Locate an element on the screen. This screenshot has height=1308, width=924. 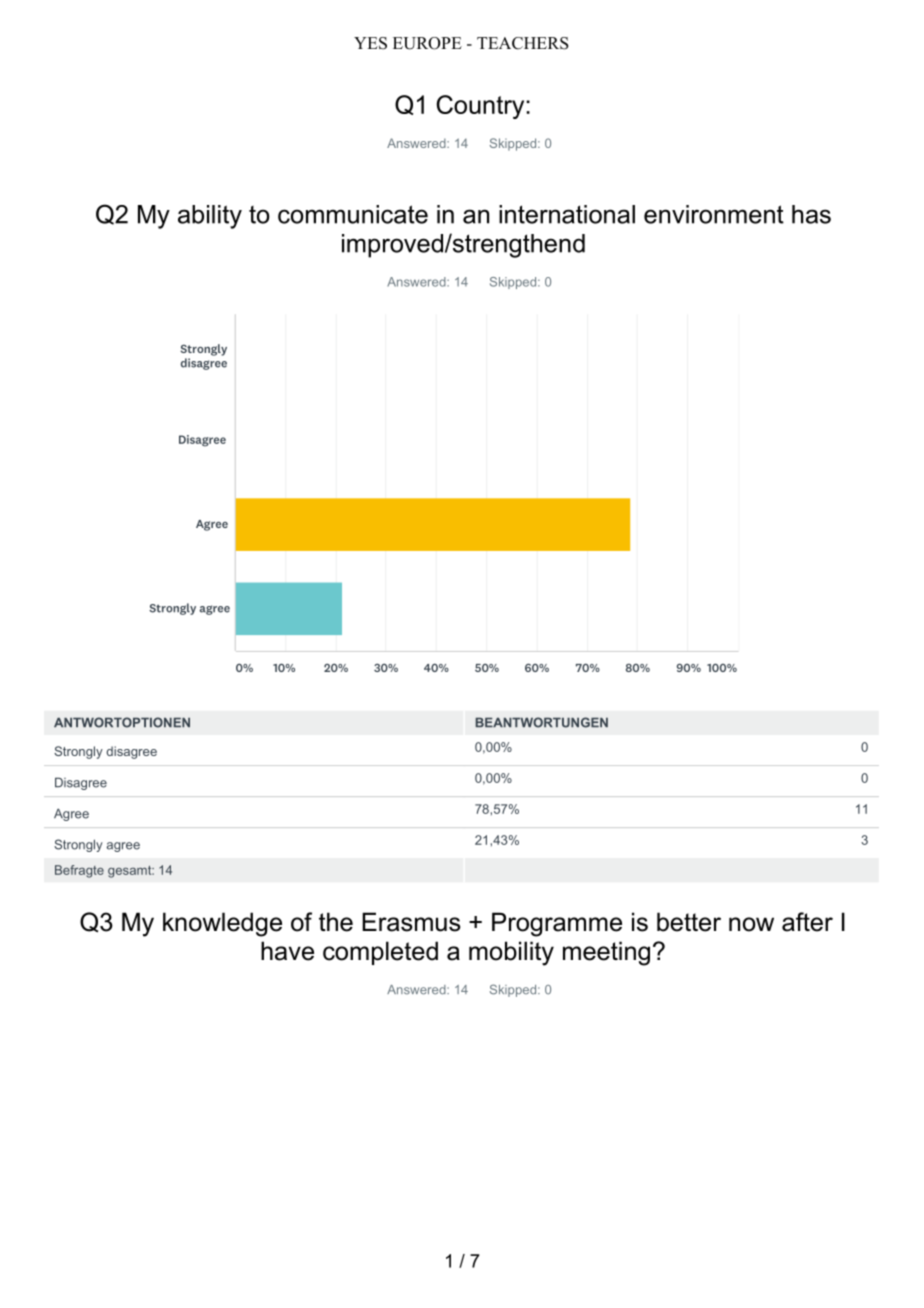
have is located at coordinates (287, 951).
